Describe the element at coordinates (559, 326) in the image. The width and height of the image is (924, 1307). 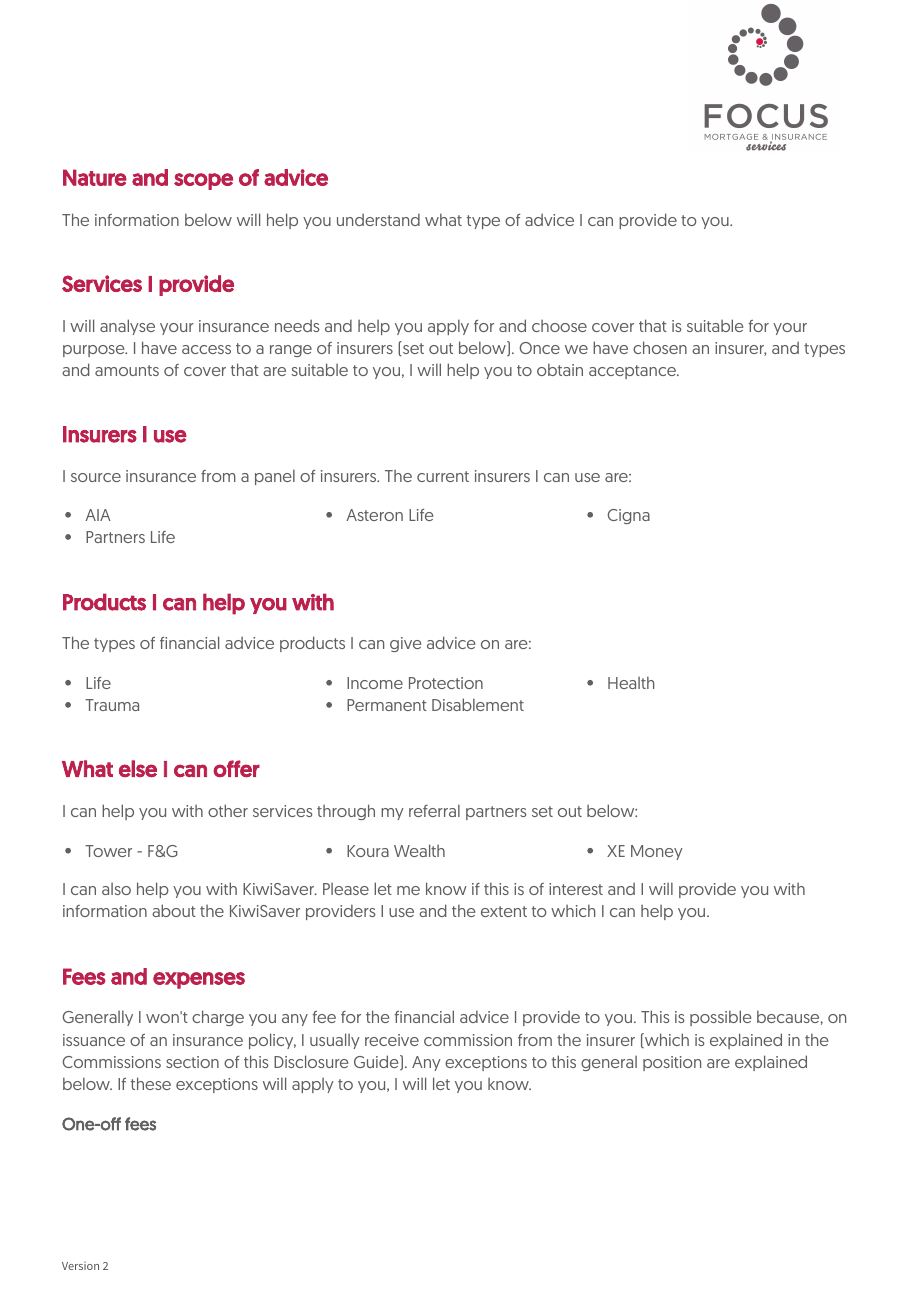
I see `choose` at that location.
